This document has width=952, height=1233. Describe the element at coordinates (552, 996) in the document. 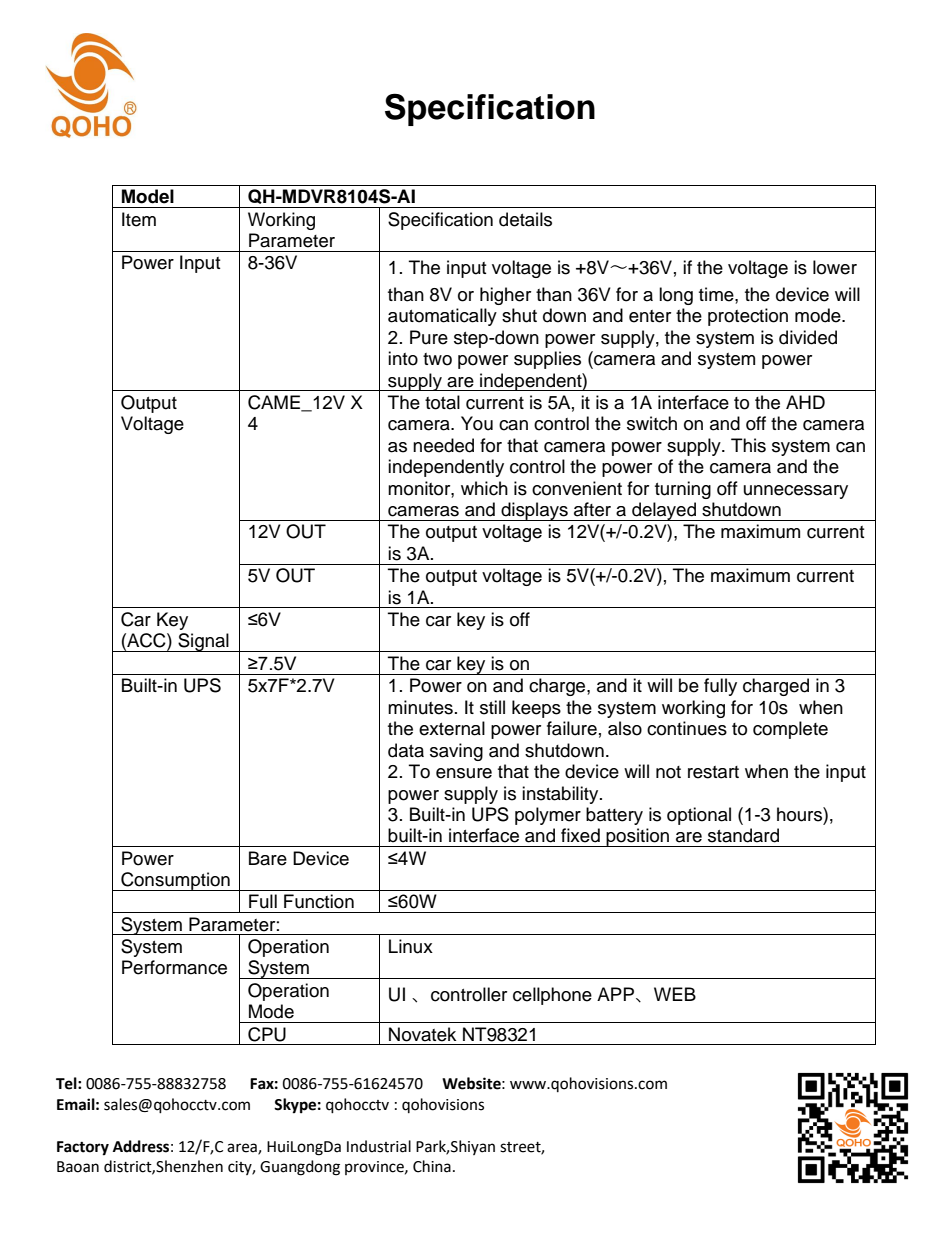

I see `cellphone` at that location.
